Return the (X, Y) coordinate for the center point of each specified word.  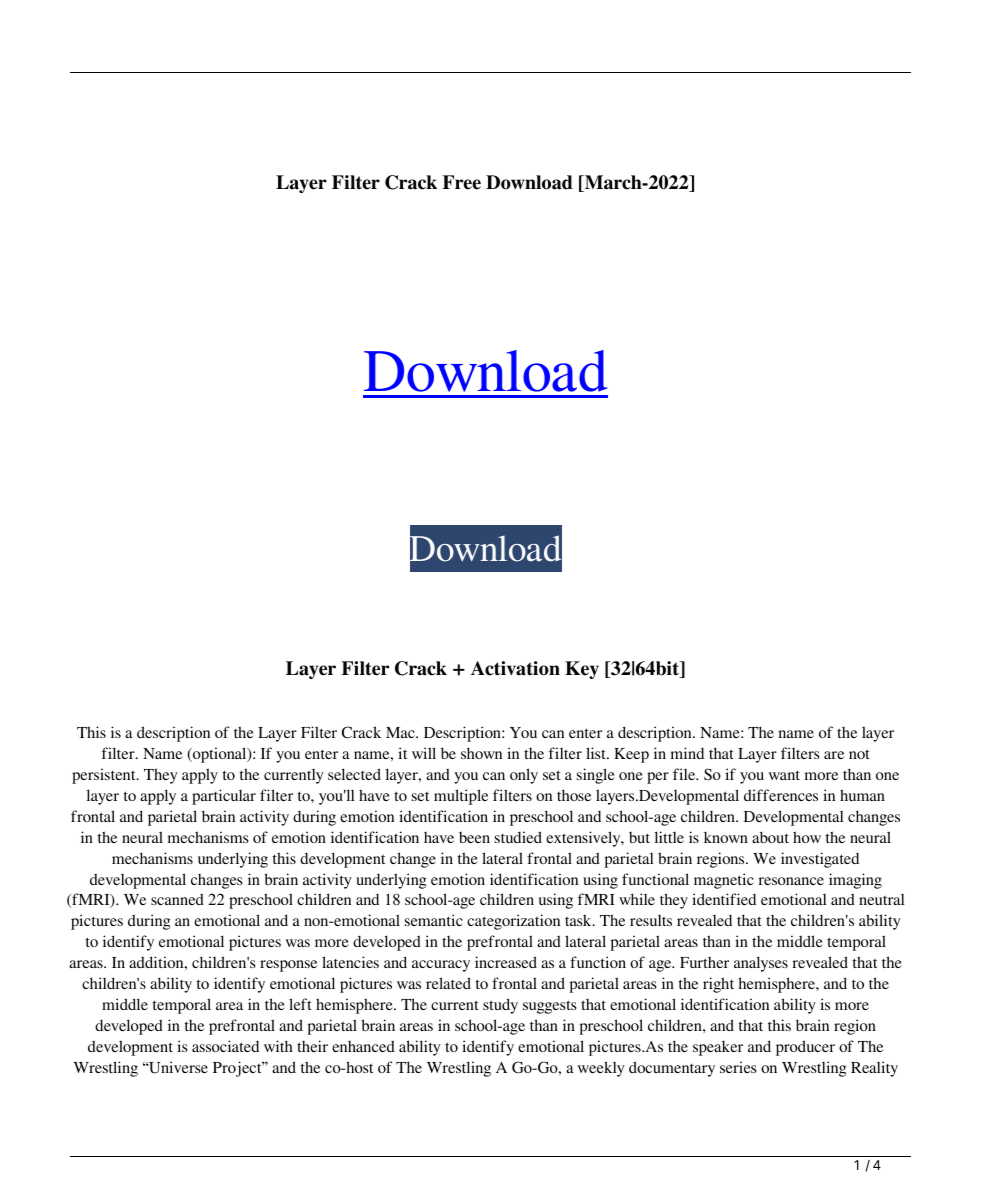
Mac (401, 732)
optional (220, 755)
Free (462, 182)
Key (582, 670)
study (500, 1006)
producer (805, 1048)
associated (225, 1046)
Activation (515, 668)
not (859, 754)
